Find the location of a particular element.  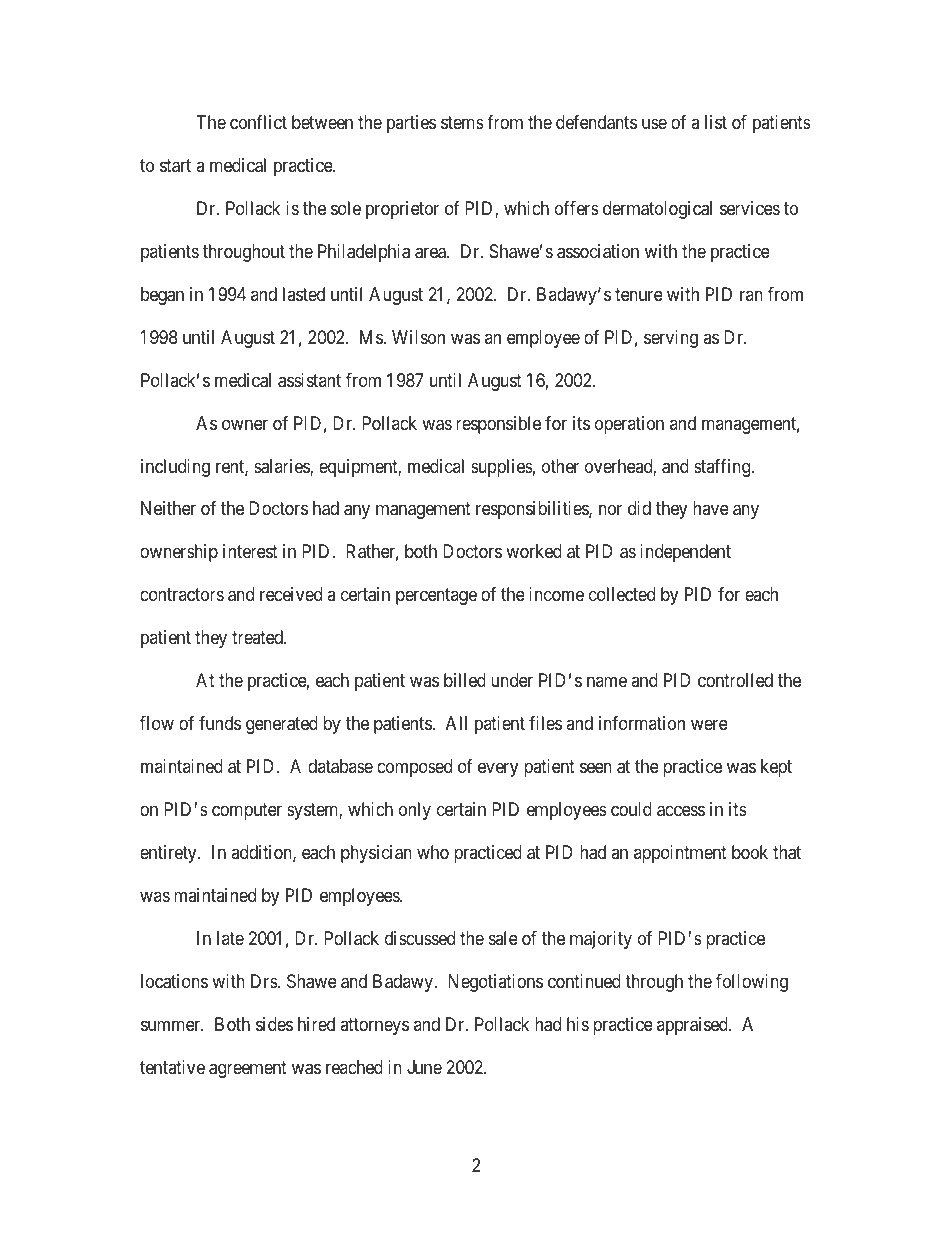

salaries is located at coordinates (282, 467).
